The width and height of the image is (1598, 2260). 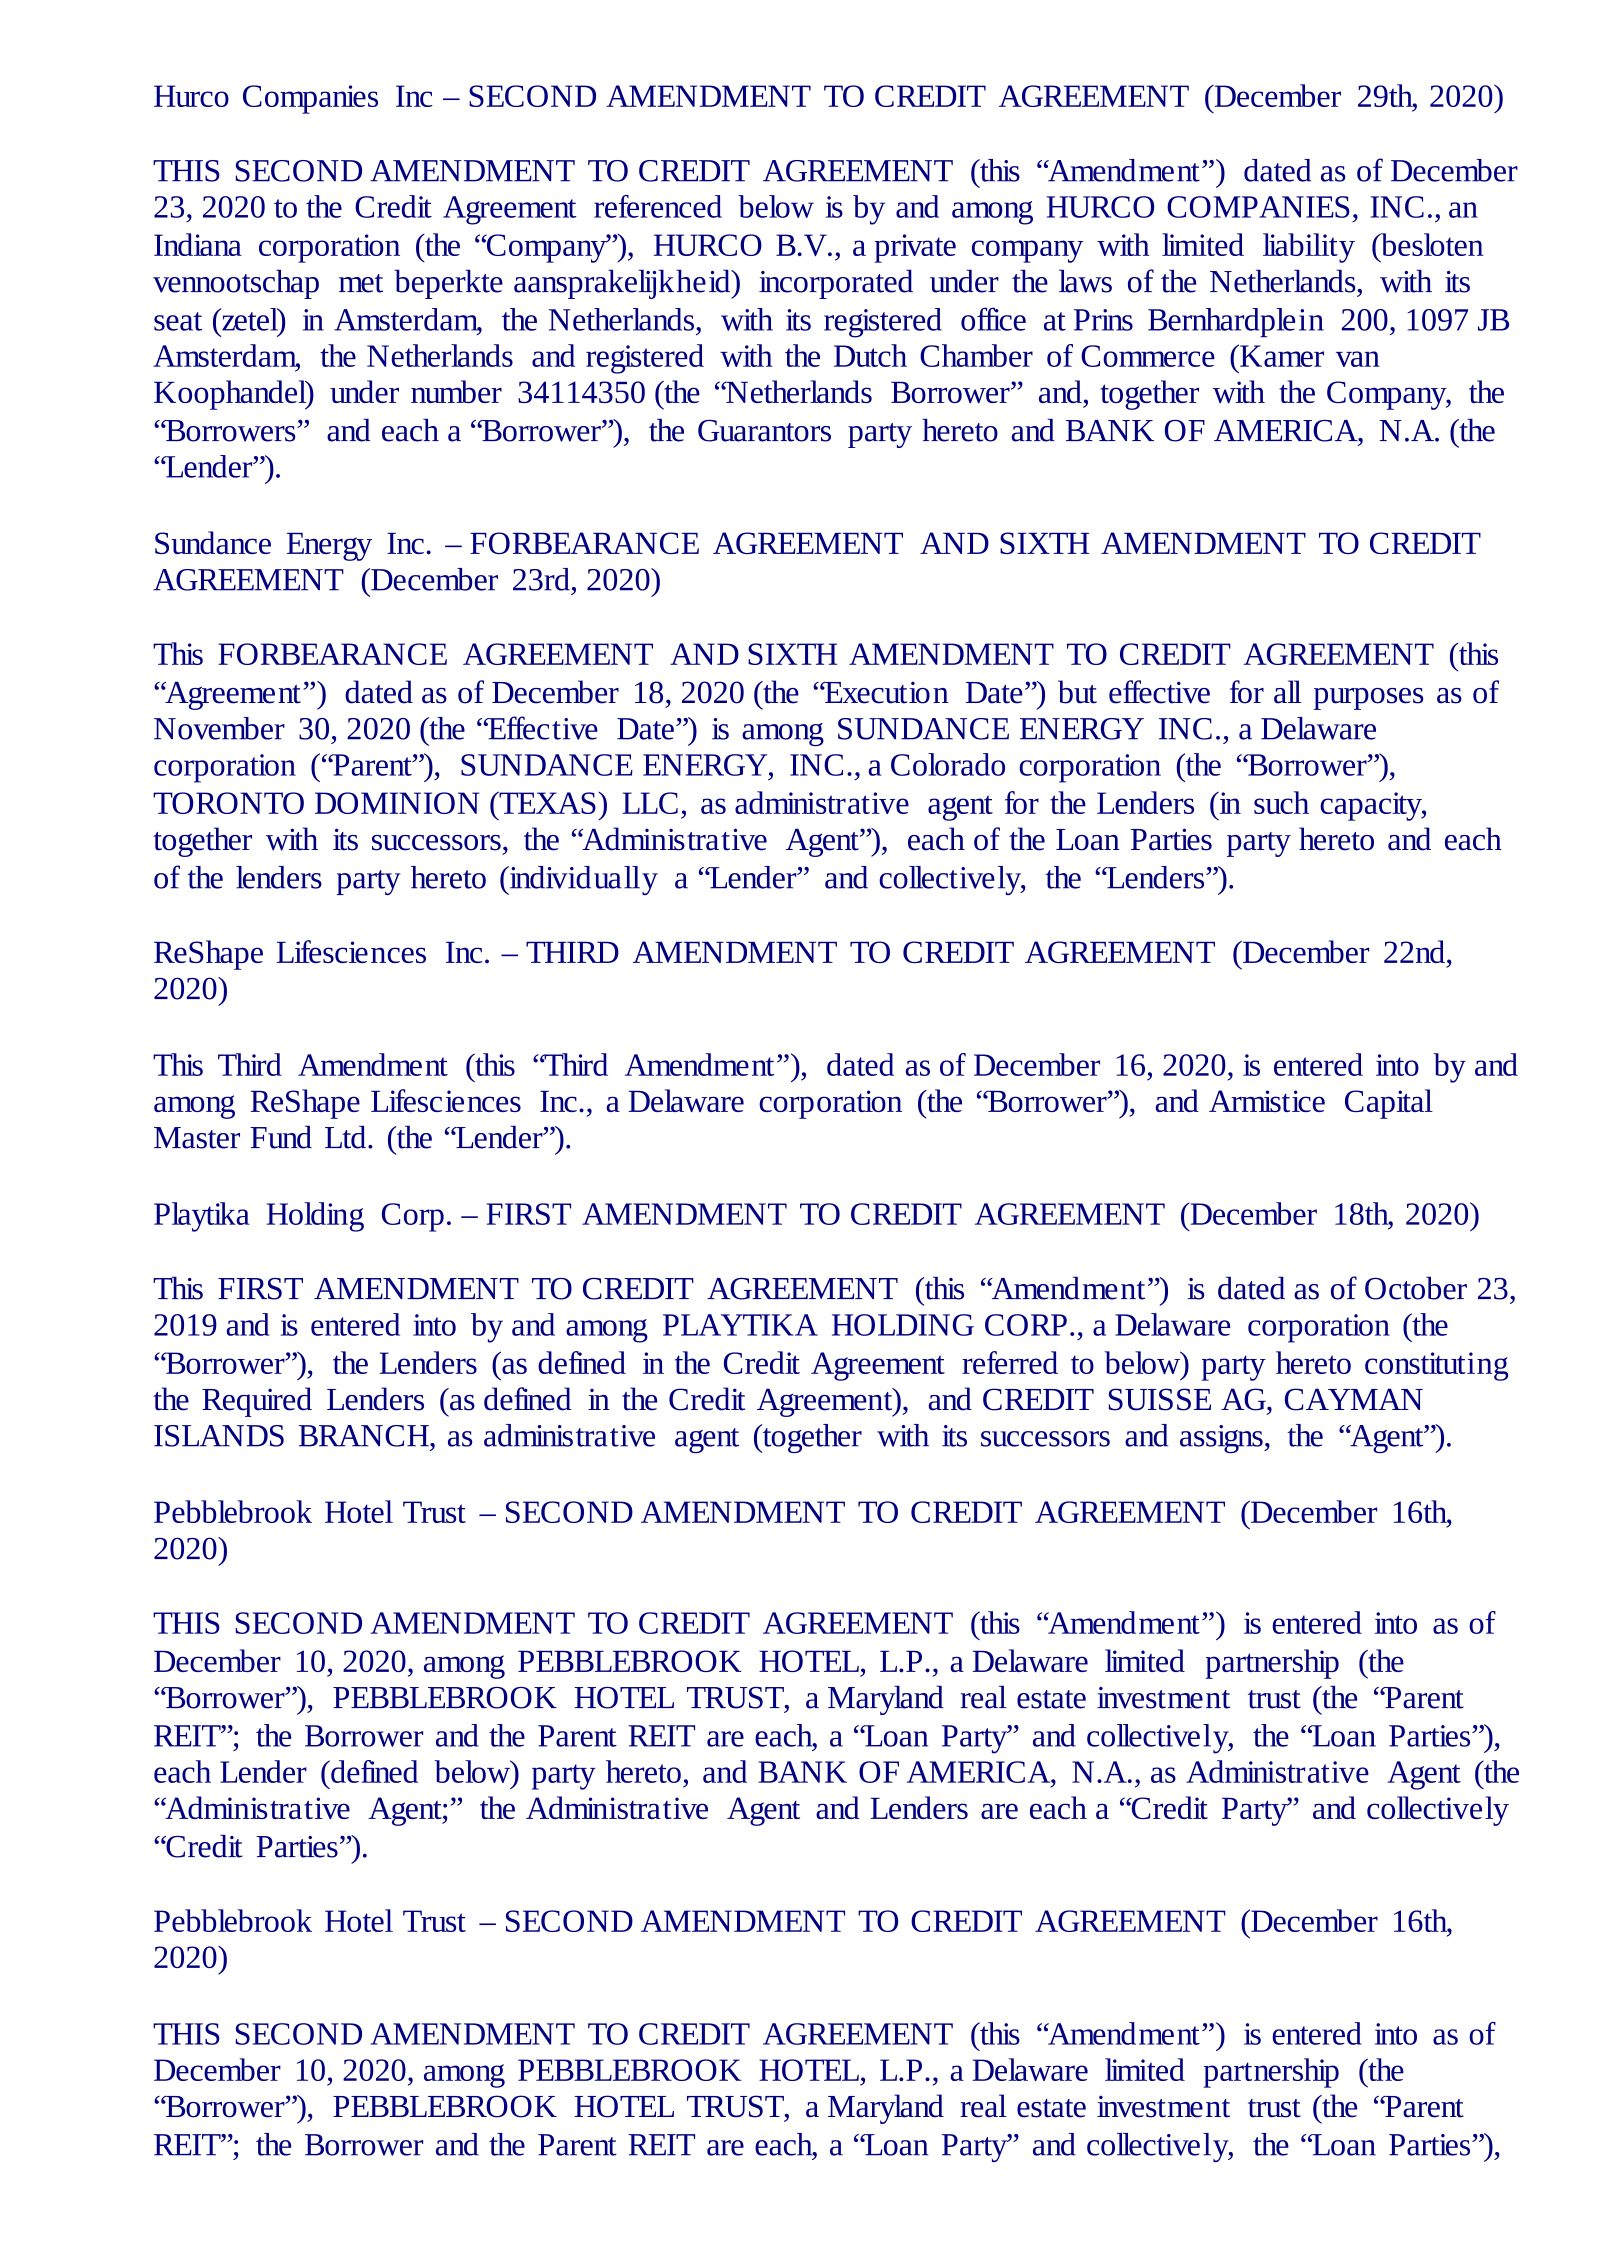 What do you see at coordinates (456, 391) in the image?
I see `number` at bounding box center [456, 391].
